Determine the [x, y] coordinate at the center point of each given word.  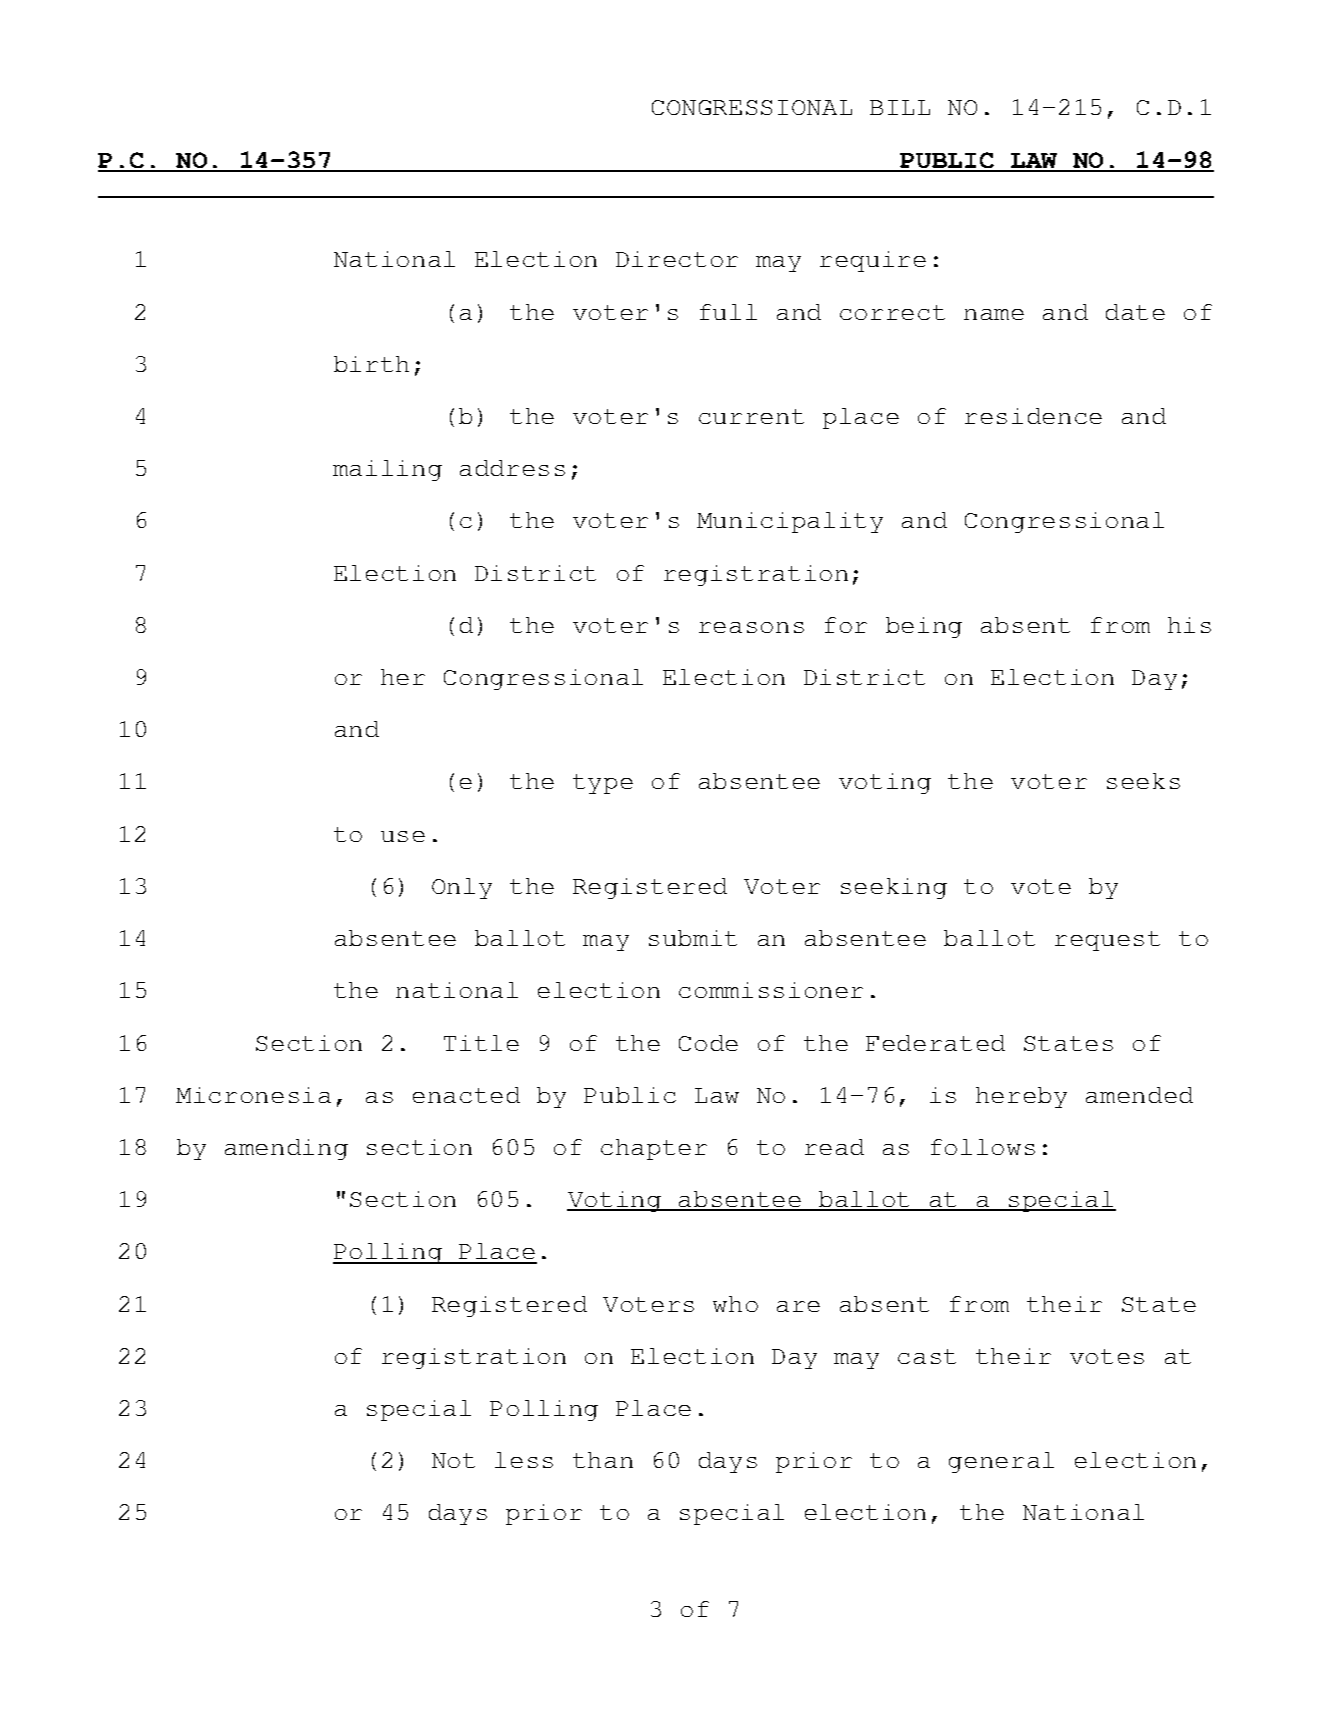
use [403, 836]
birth [371, 364]
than [603, 1460]
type [603, 784]
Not [453, 1460]
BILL [900, 107]
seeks [1143, 781]
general [1001, 1462]
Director [677, 259]
